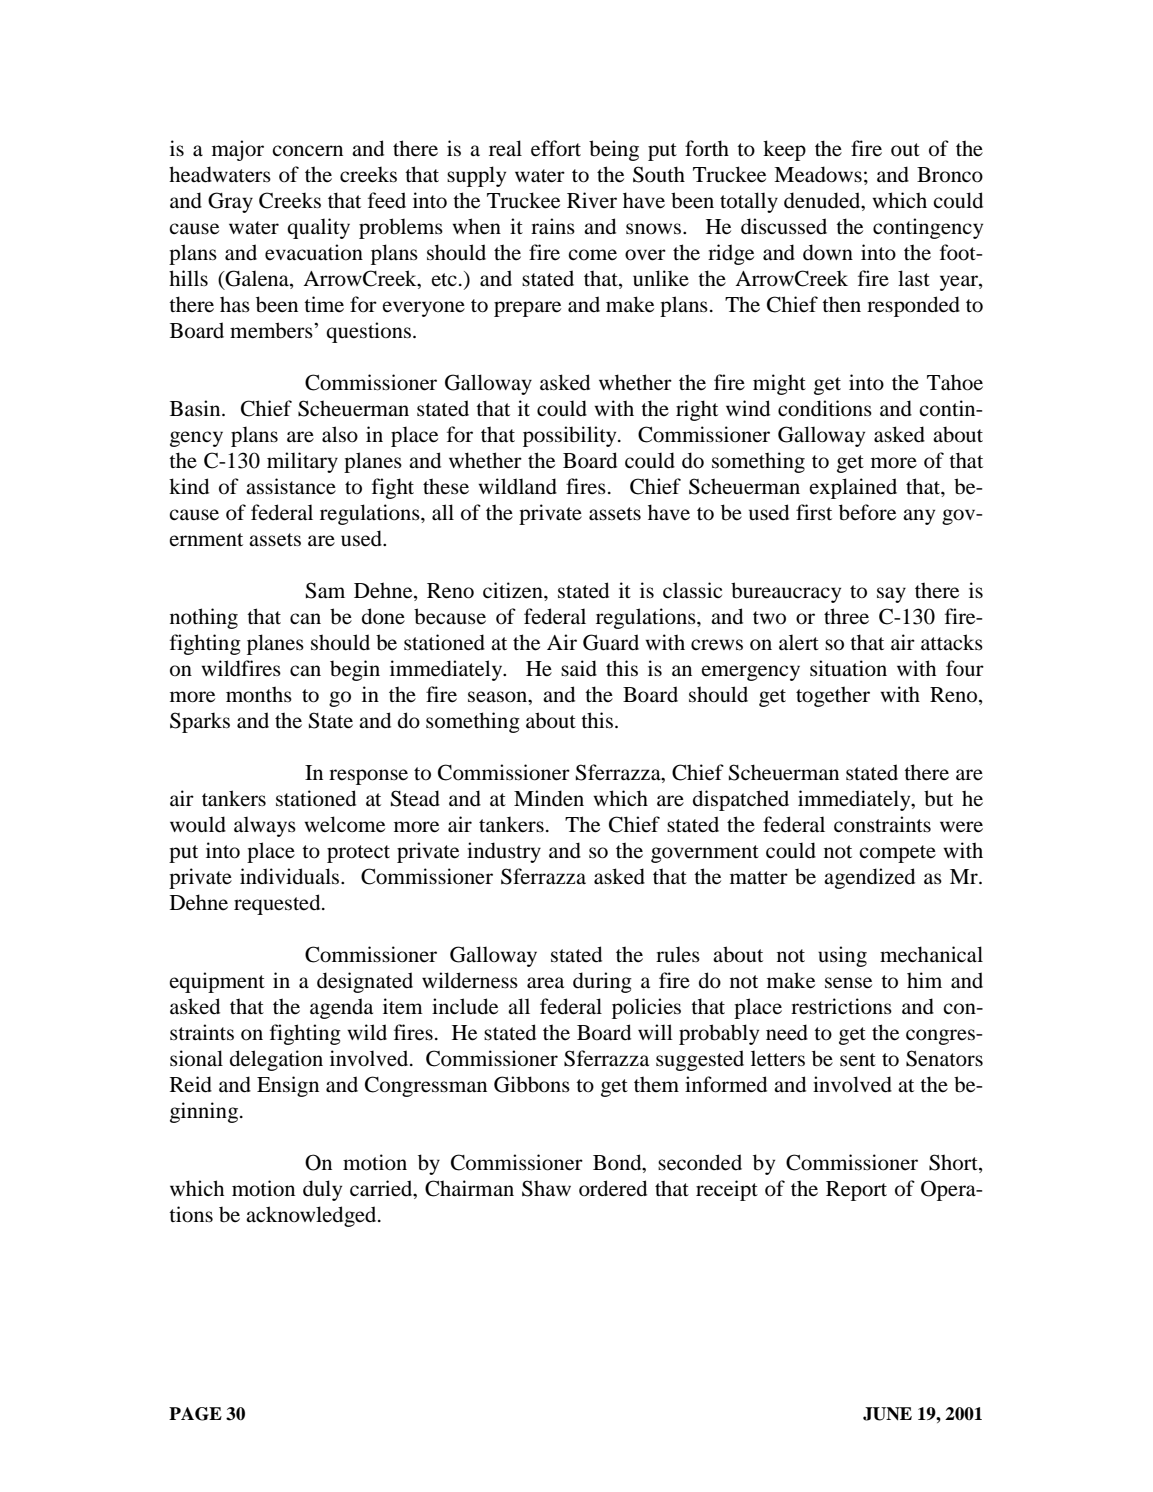  Describe the element at coordinates (288, 1086) in the page. I see `Ensign` at that location.
